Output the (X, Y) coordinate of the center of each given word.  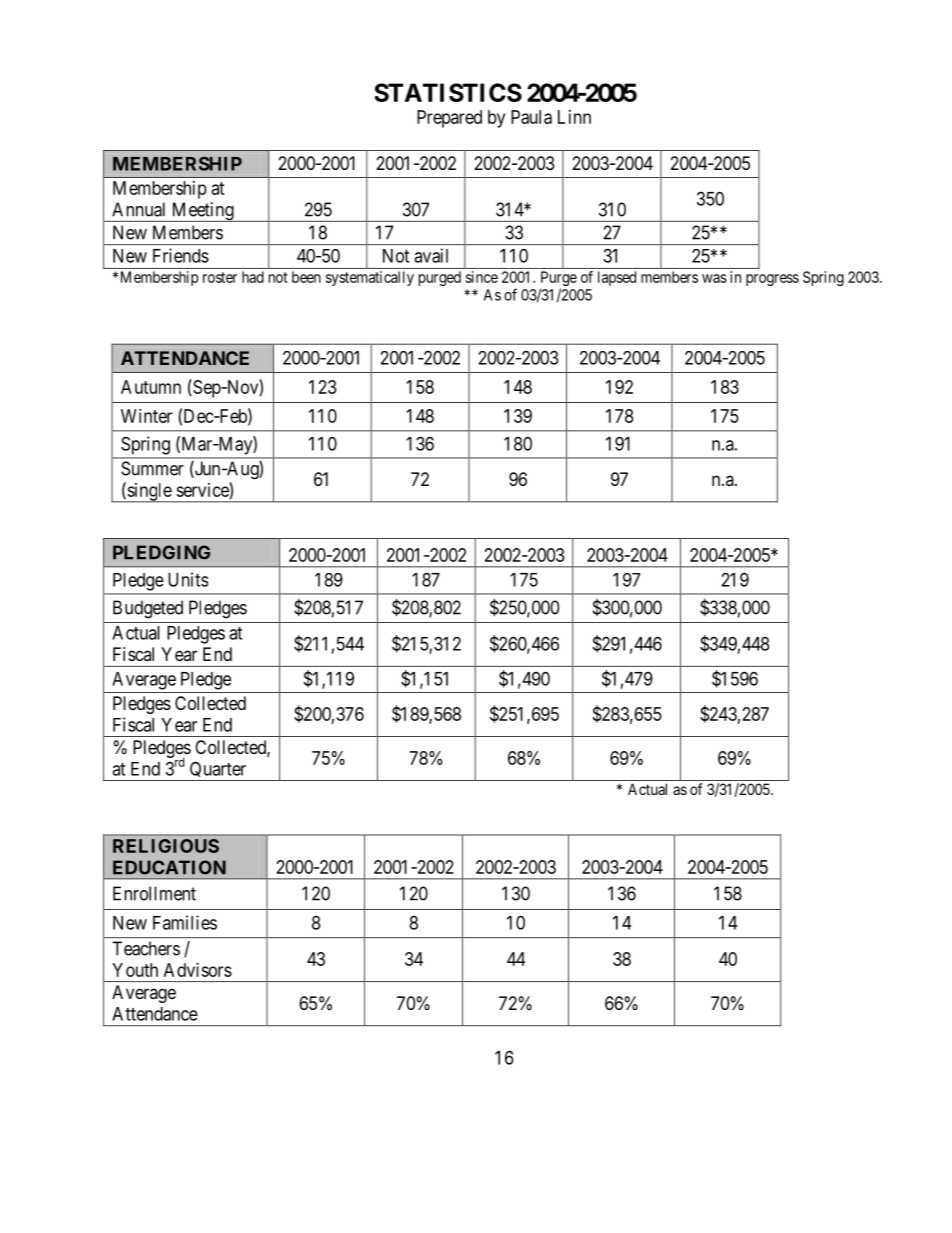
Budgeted (148, 609)
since (482, 277)
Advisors (198, 970)
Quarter (218, 771)
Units (188, 579)
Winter (146, 416)
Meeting (202, 212)
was (714, 278)
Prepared (449, 119)
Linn (574, 117)
